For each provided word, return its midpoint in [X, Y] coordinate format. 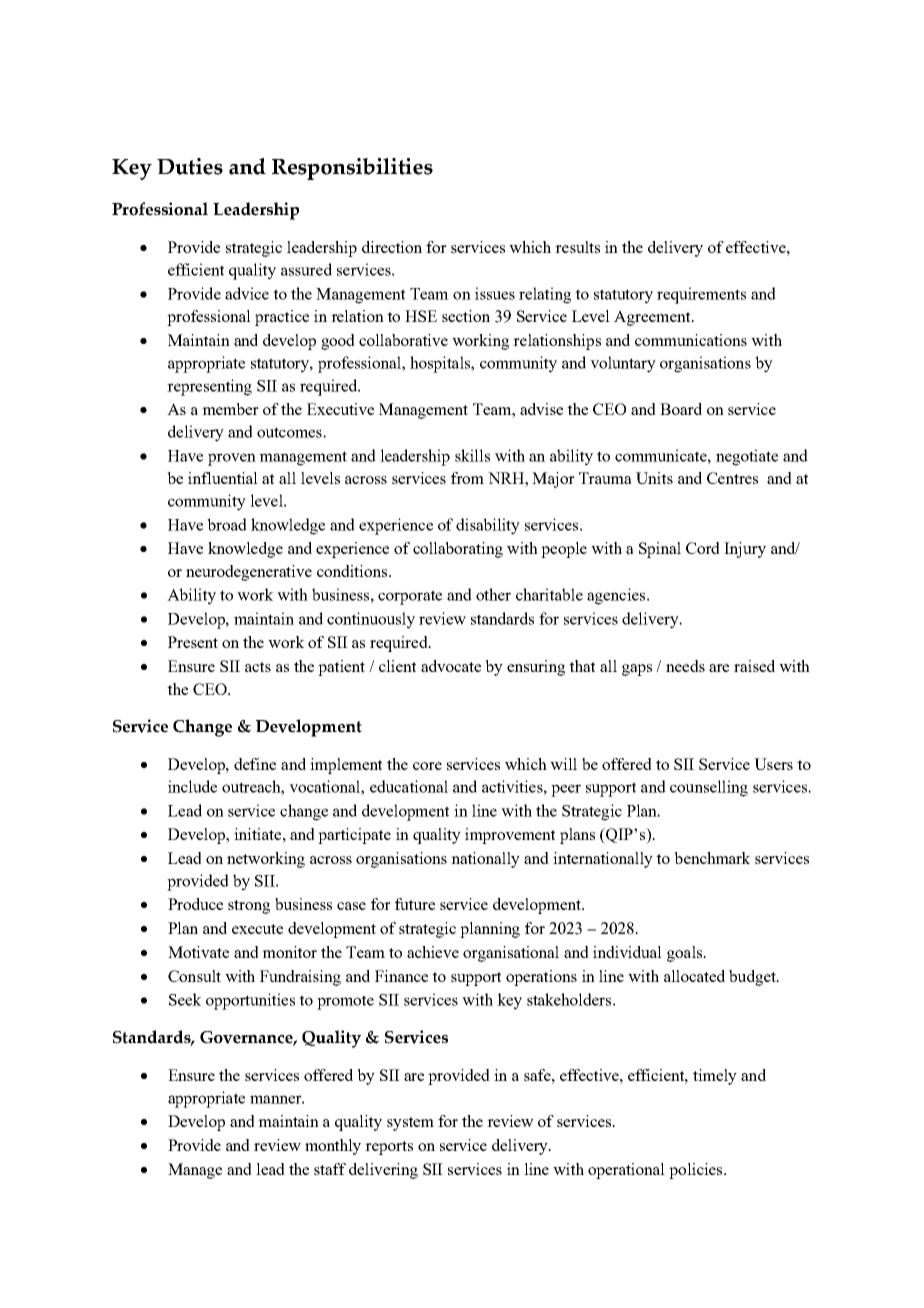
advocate [451, 666]
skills [472, 455]
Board [681, 409]
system [410, 1124]
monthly [333, 1147]
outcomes [290, 432]
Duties [190, 166]
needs [685, 666]
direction [392, 247]
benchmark [712, 858]
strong [249, 907]
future [415, 904]
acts [258, 667]
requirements [701, 295]
